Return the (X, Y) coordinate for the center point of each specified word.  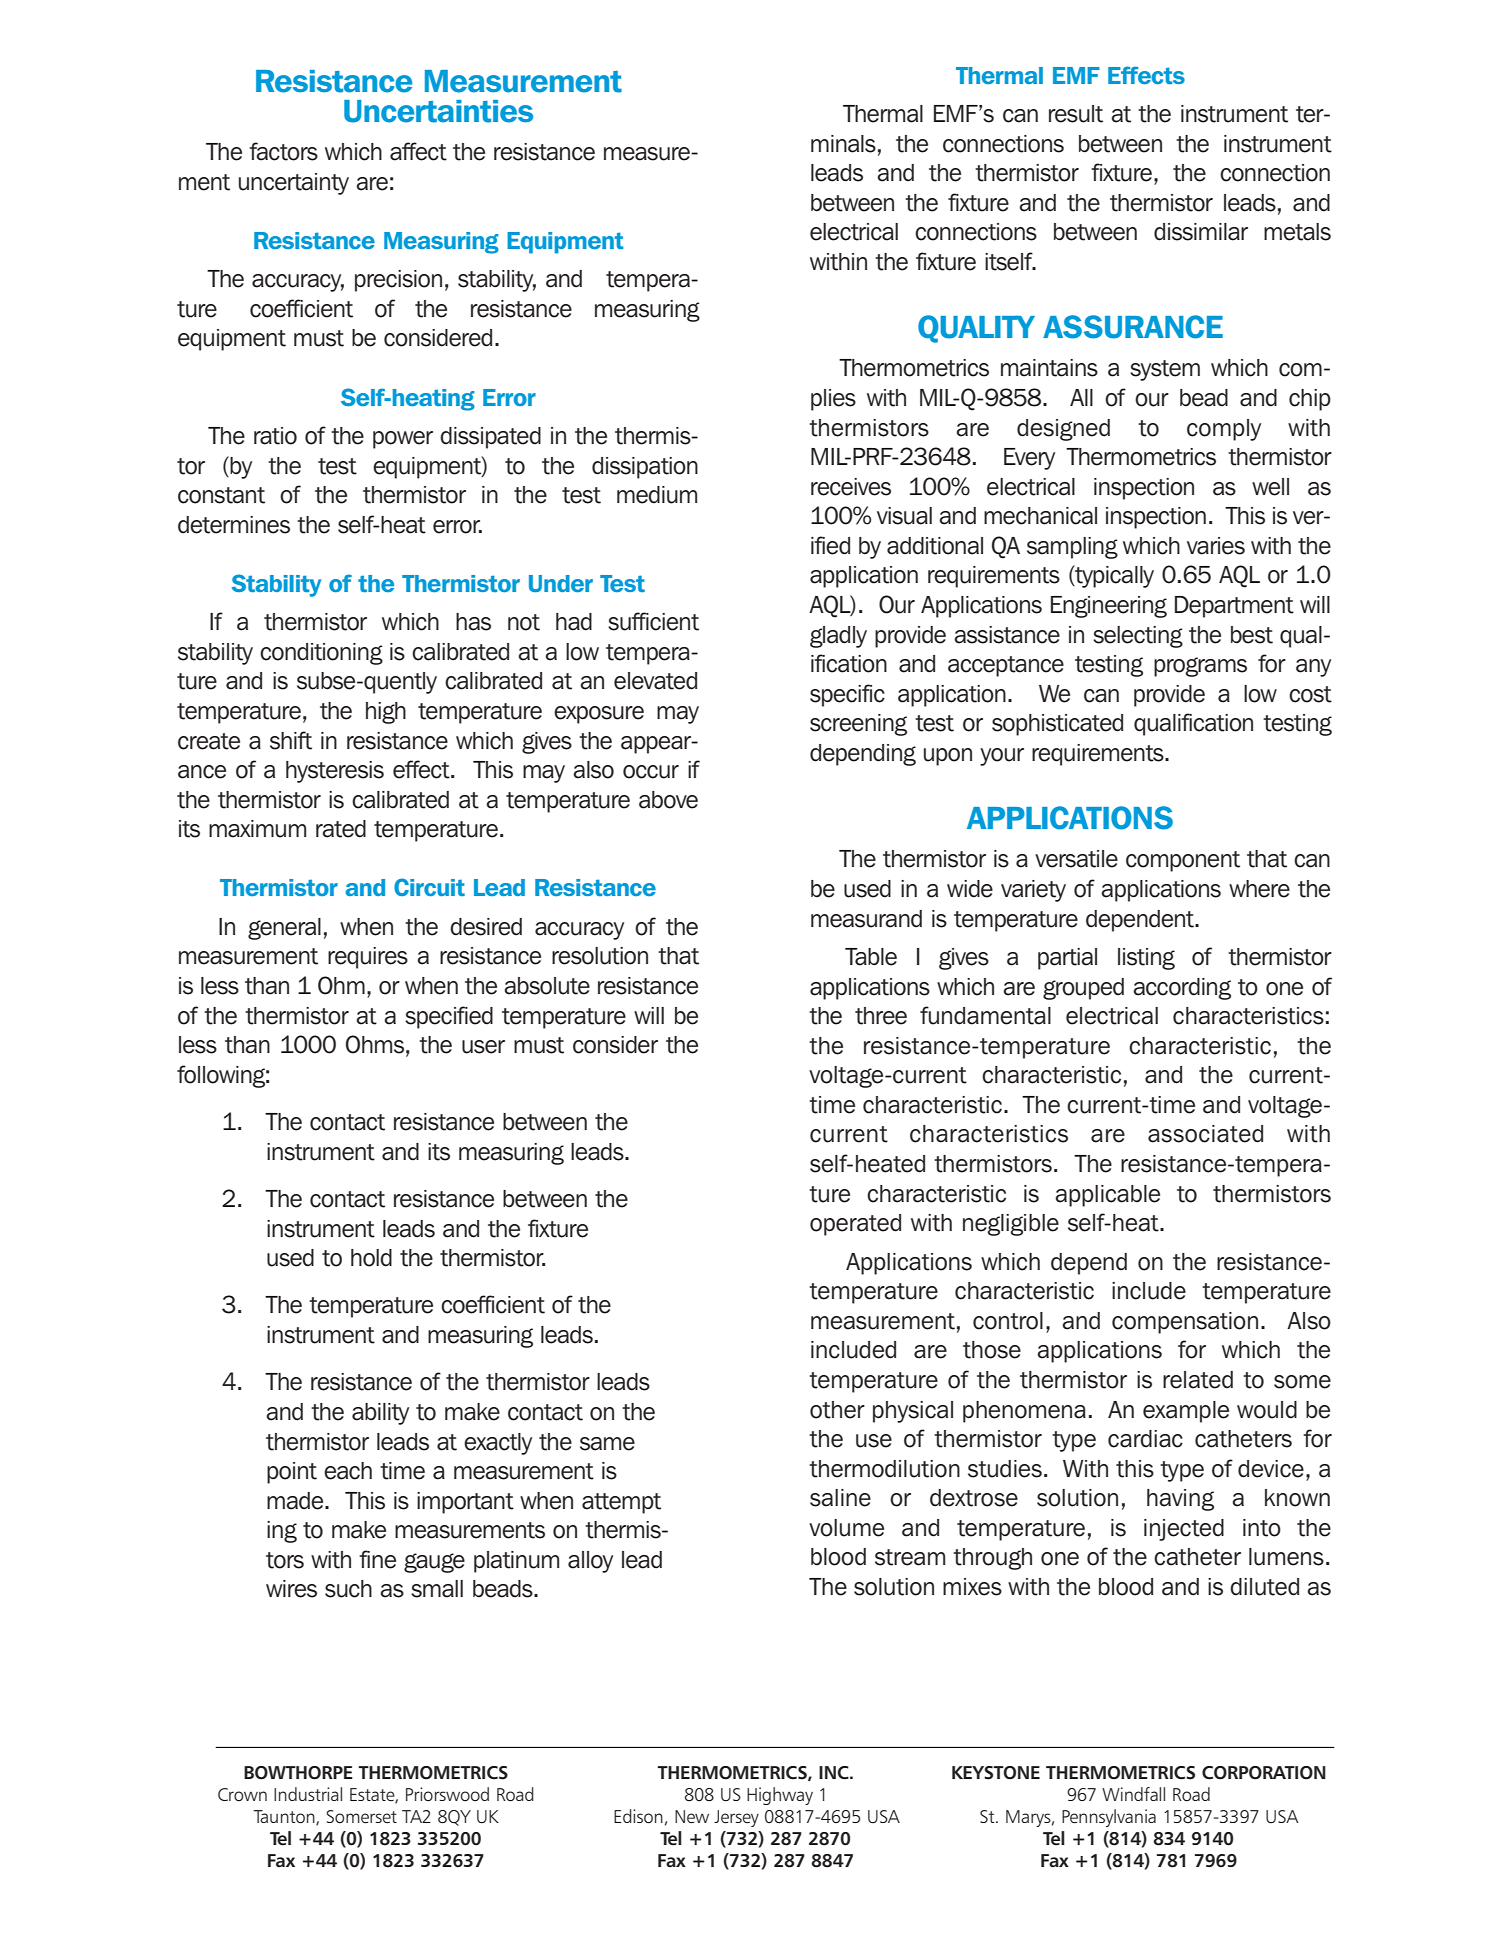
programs (1200, 667)
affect (418, 151)
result (1076, 114)
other (837, 1410)
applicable (1107, 1196)
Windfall (1133, 1794)
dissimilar (1201, 232)
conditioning (321, 654)
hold (371, 1258)
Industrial (308, 1794)
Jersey (736, 1818)
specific (847, 695)
